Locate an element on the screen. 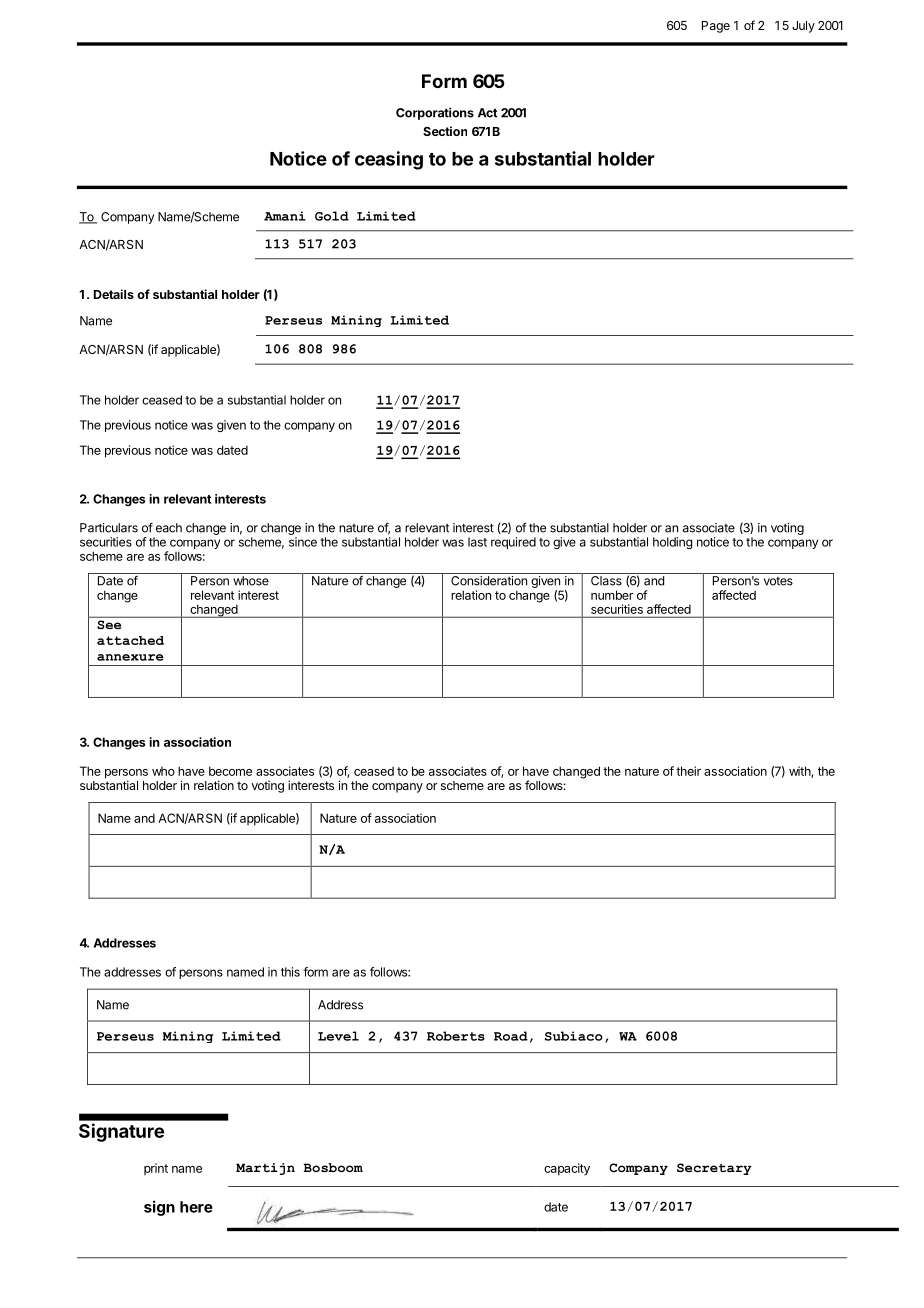 This screenshot has height=1308, width=924. votes is located at coordinates (778, 581).
